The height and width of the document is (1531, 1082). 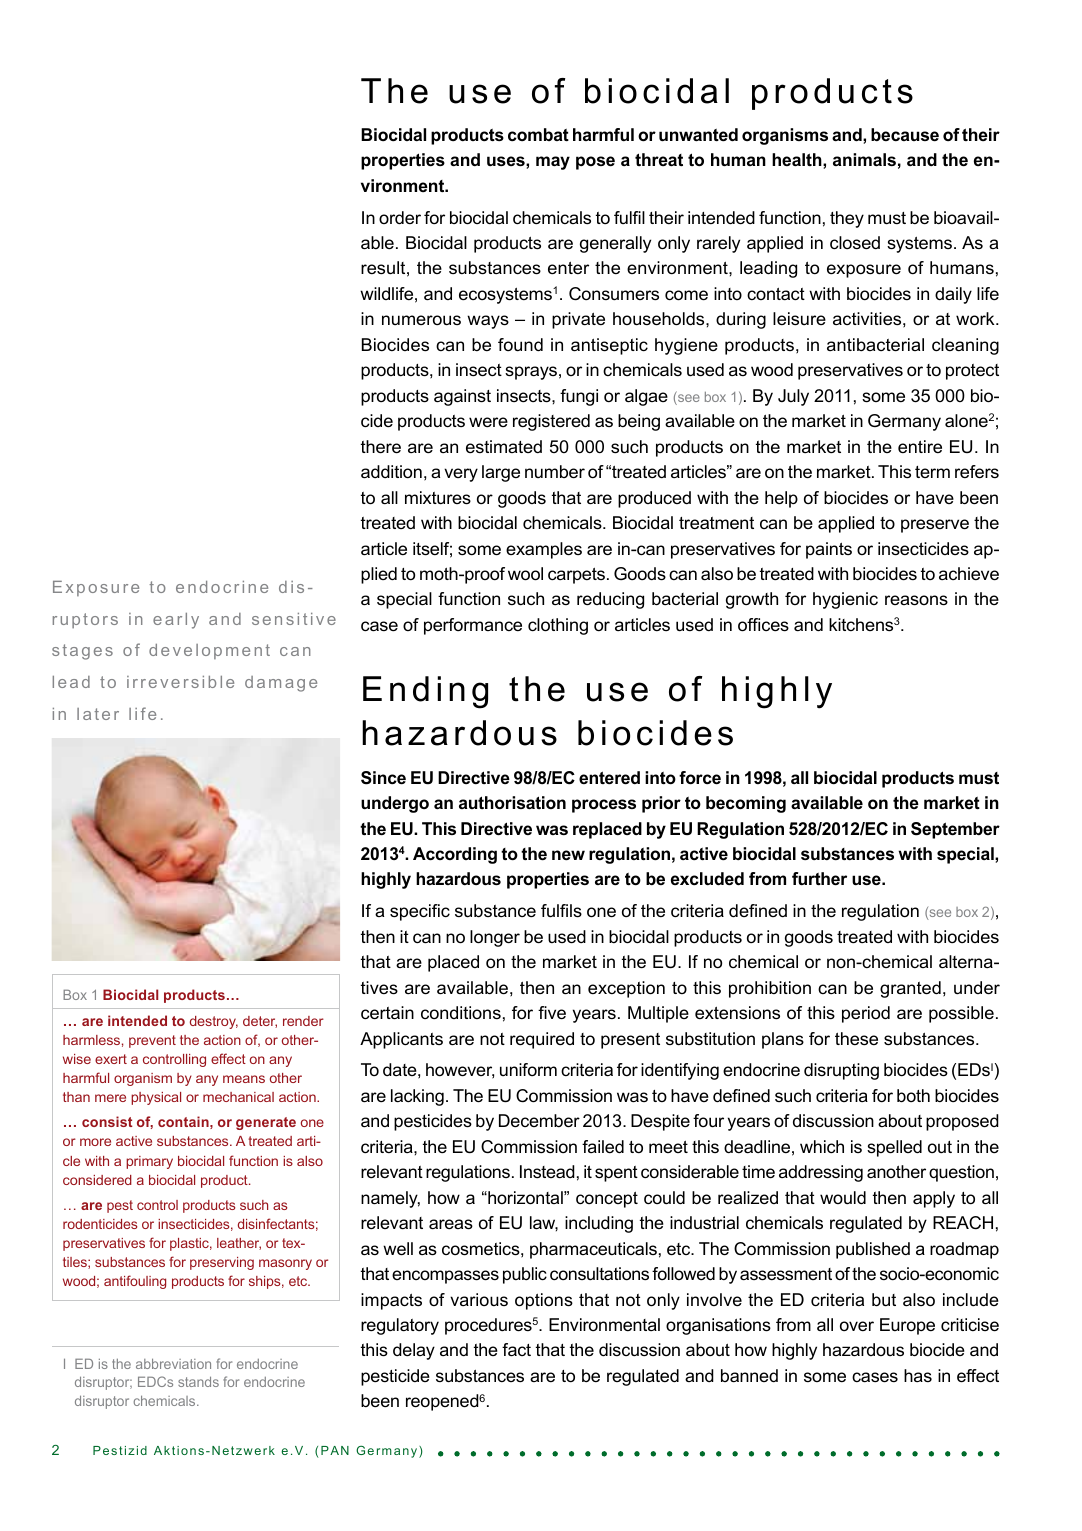 What do you see at coordinates (905, 135) in the document?
I see `because` at bounding box center [905, 135].
